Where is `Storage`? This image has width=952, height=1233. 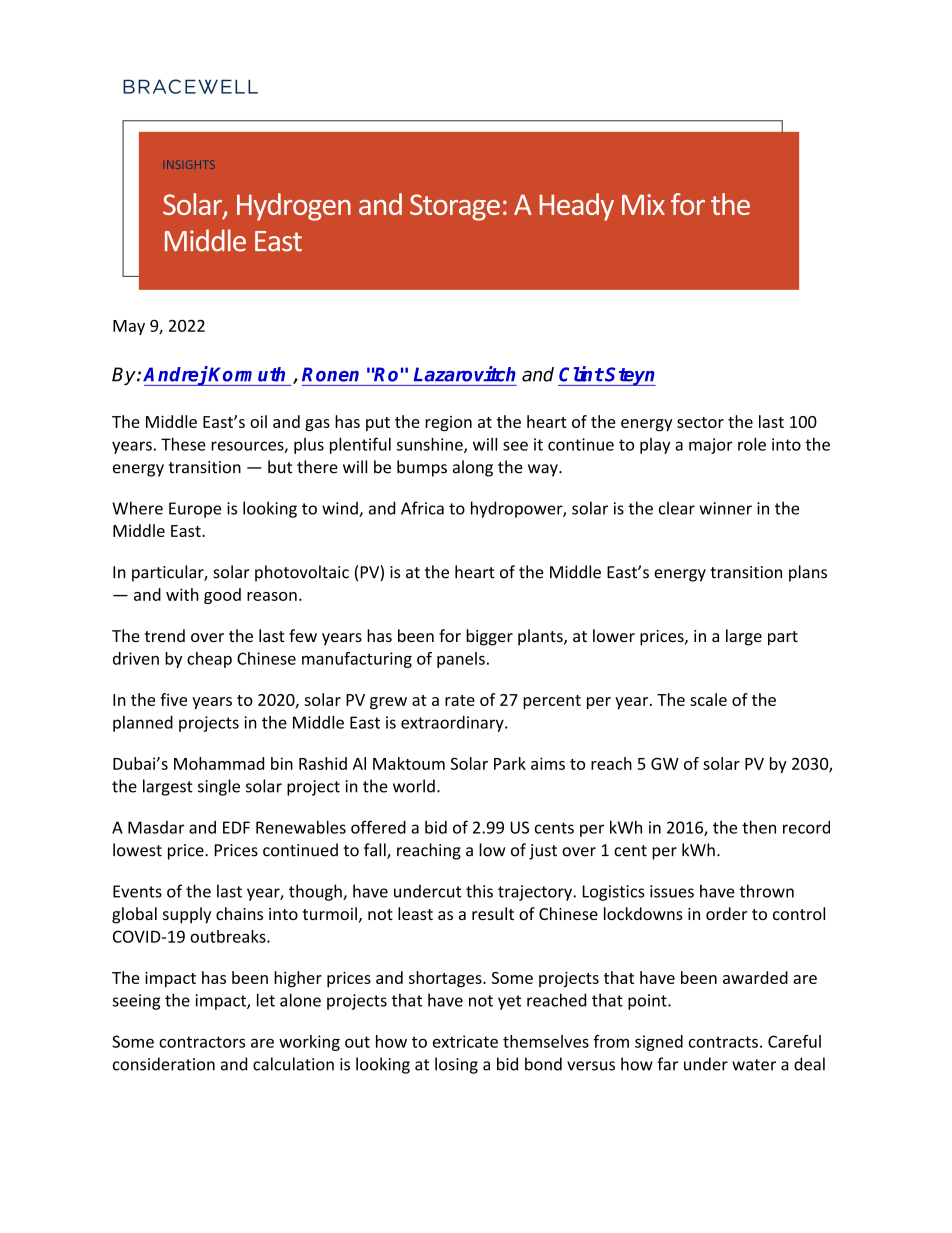 Storage is located at coordinates (455, 207).
